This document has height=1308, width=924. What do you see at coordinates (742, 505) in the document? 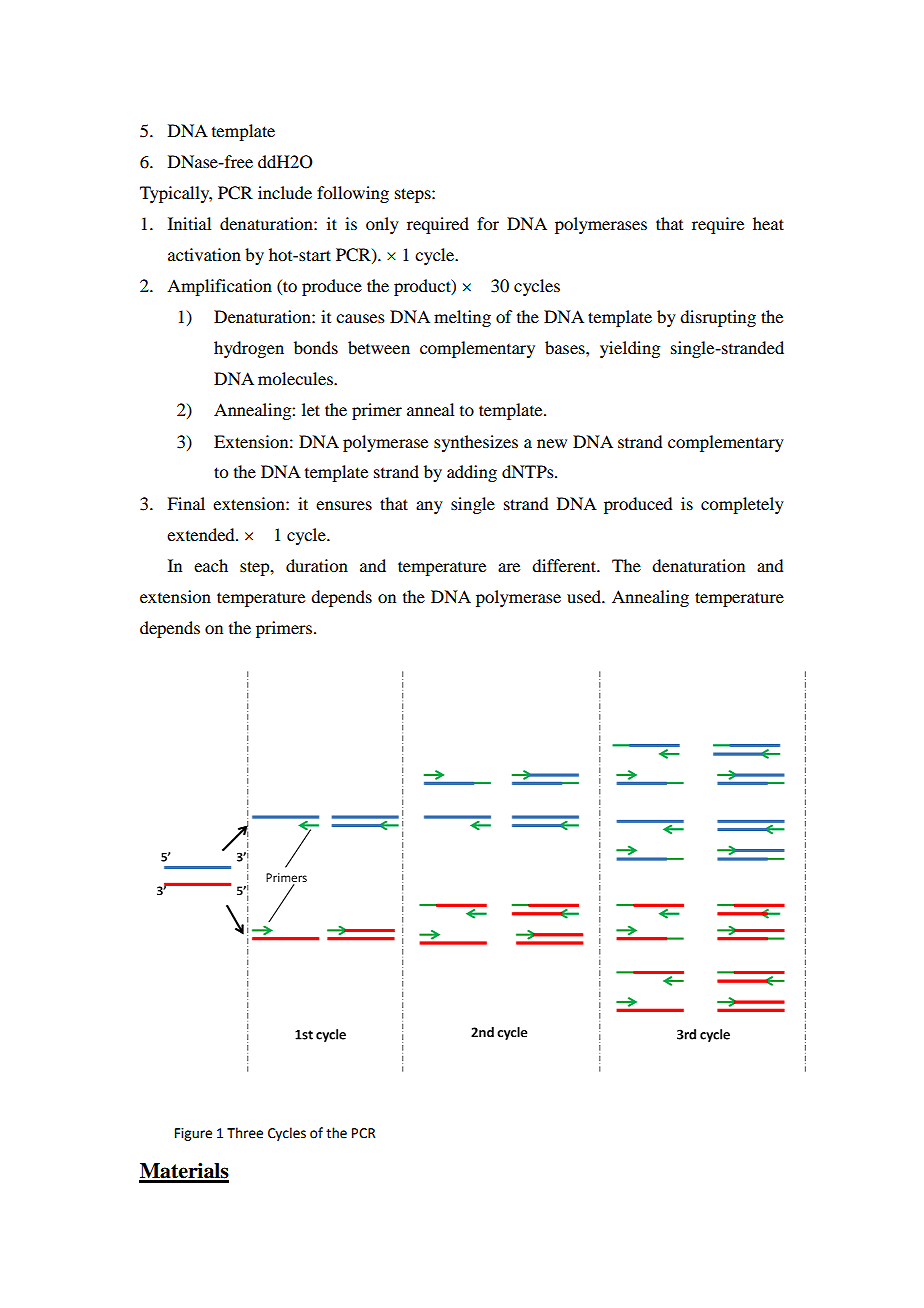
I see `completely` at bounding box center [742, 505].
